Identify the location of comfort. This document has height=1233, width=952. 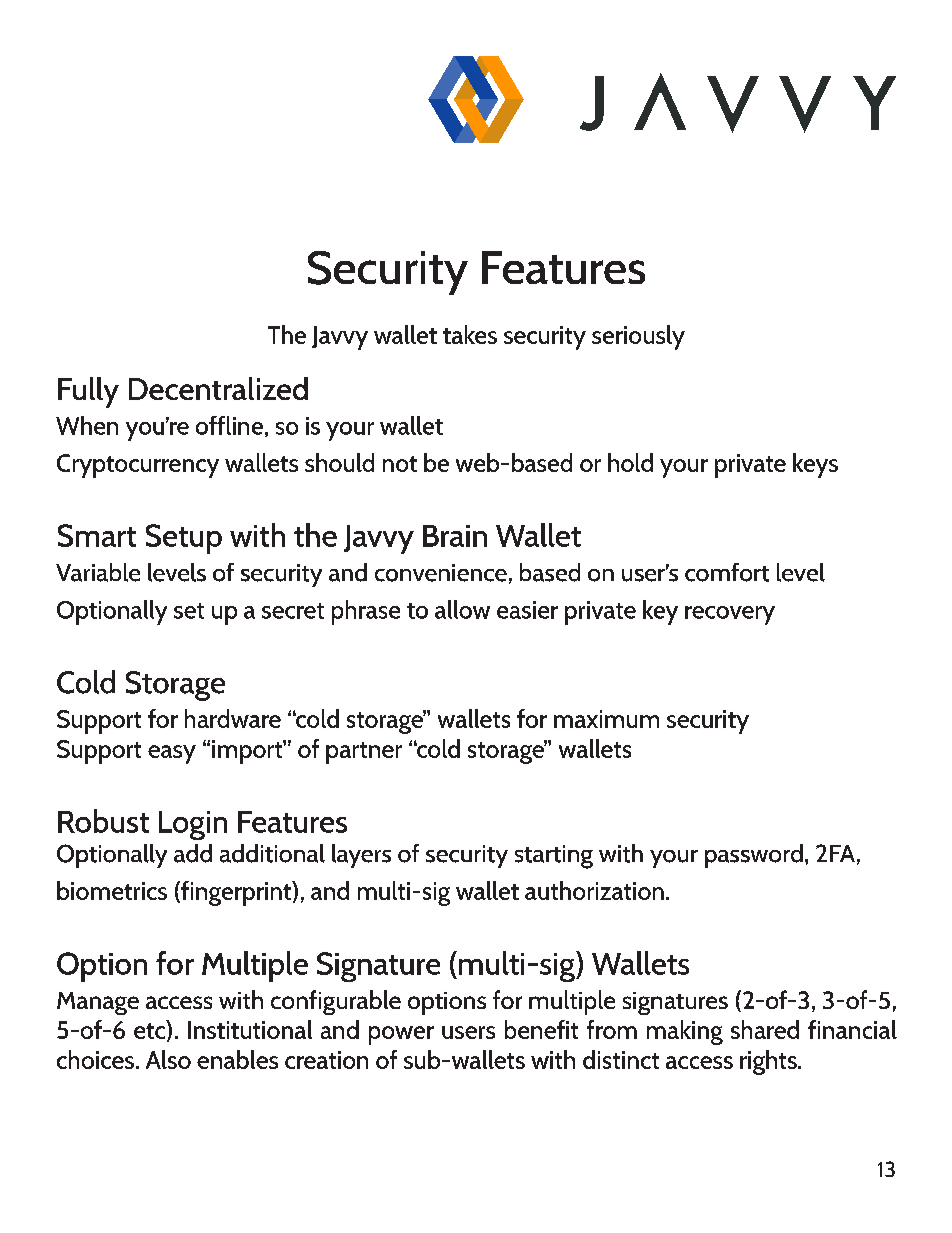
(727, 572).
